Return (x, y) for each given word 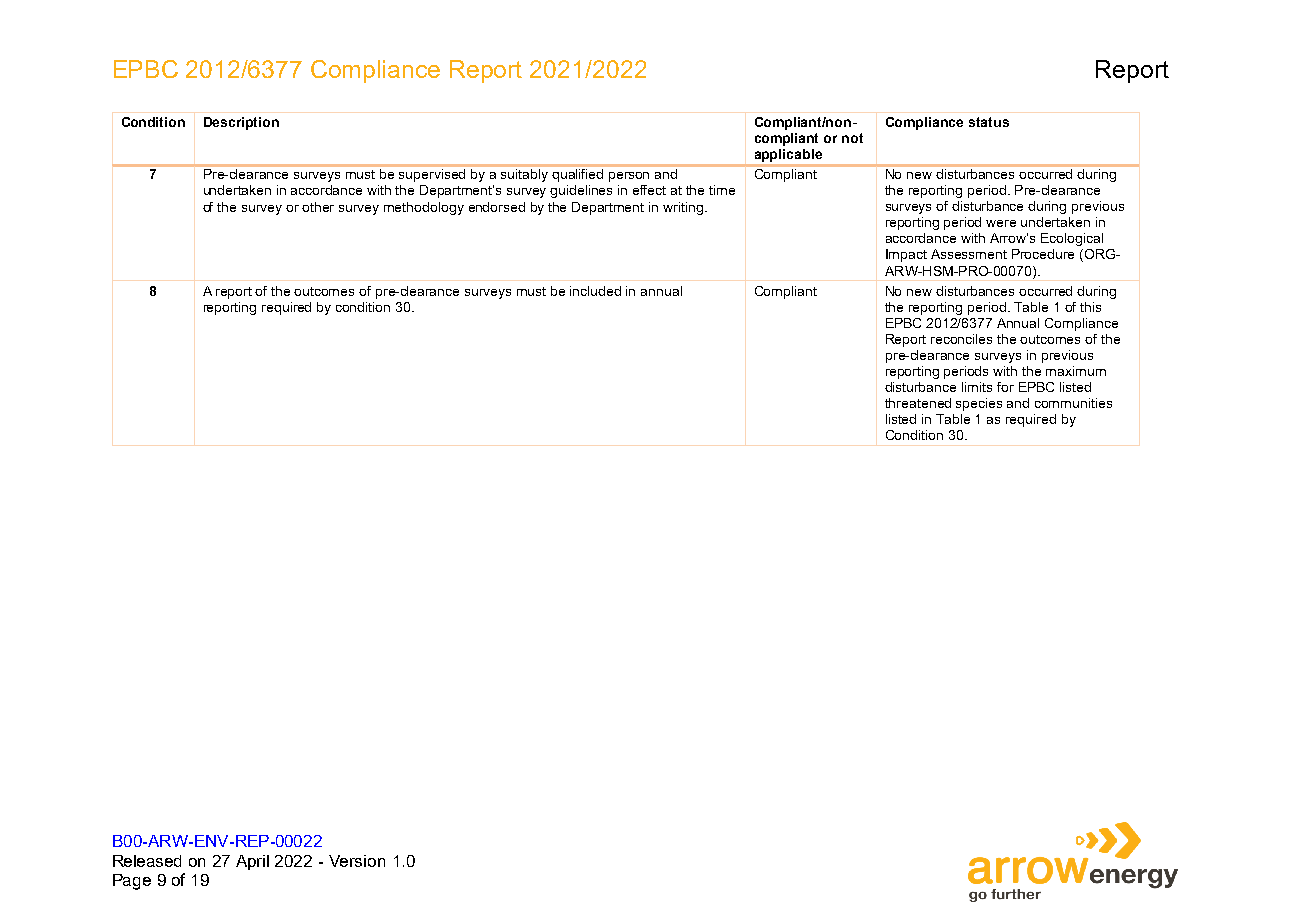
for (1005, 387)
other (318, 207)
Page (132, 882)
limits (977, 387)
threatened (918, 403)
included (595, 291)
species (979, 404)
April (252, 862)
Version (357, 861)
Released (147, 861)
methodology (424, 208)
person (629, 177)
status (989, 122)
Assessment (969, 254)
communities (1073, 403)
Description (241, 123)
